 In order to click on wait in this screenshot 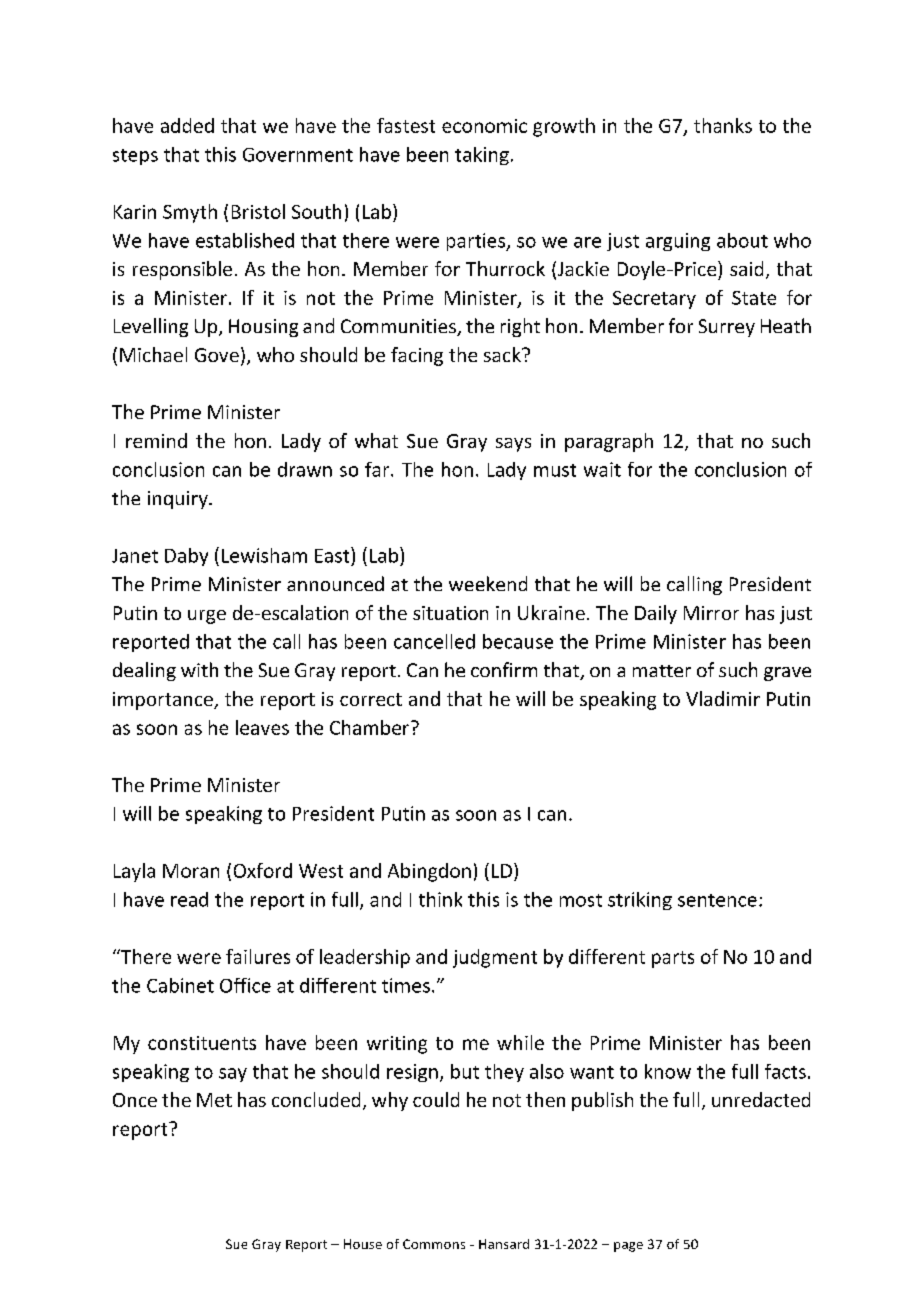, I will do `click(602, 469)`.
